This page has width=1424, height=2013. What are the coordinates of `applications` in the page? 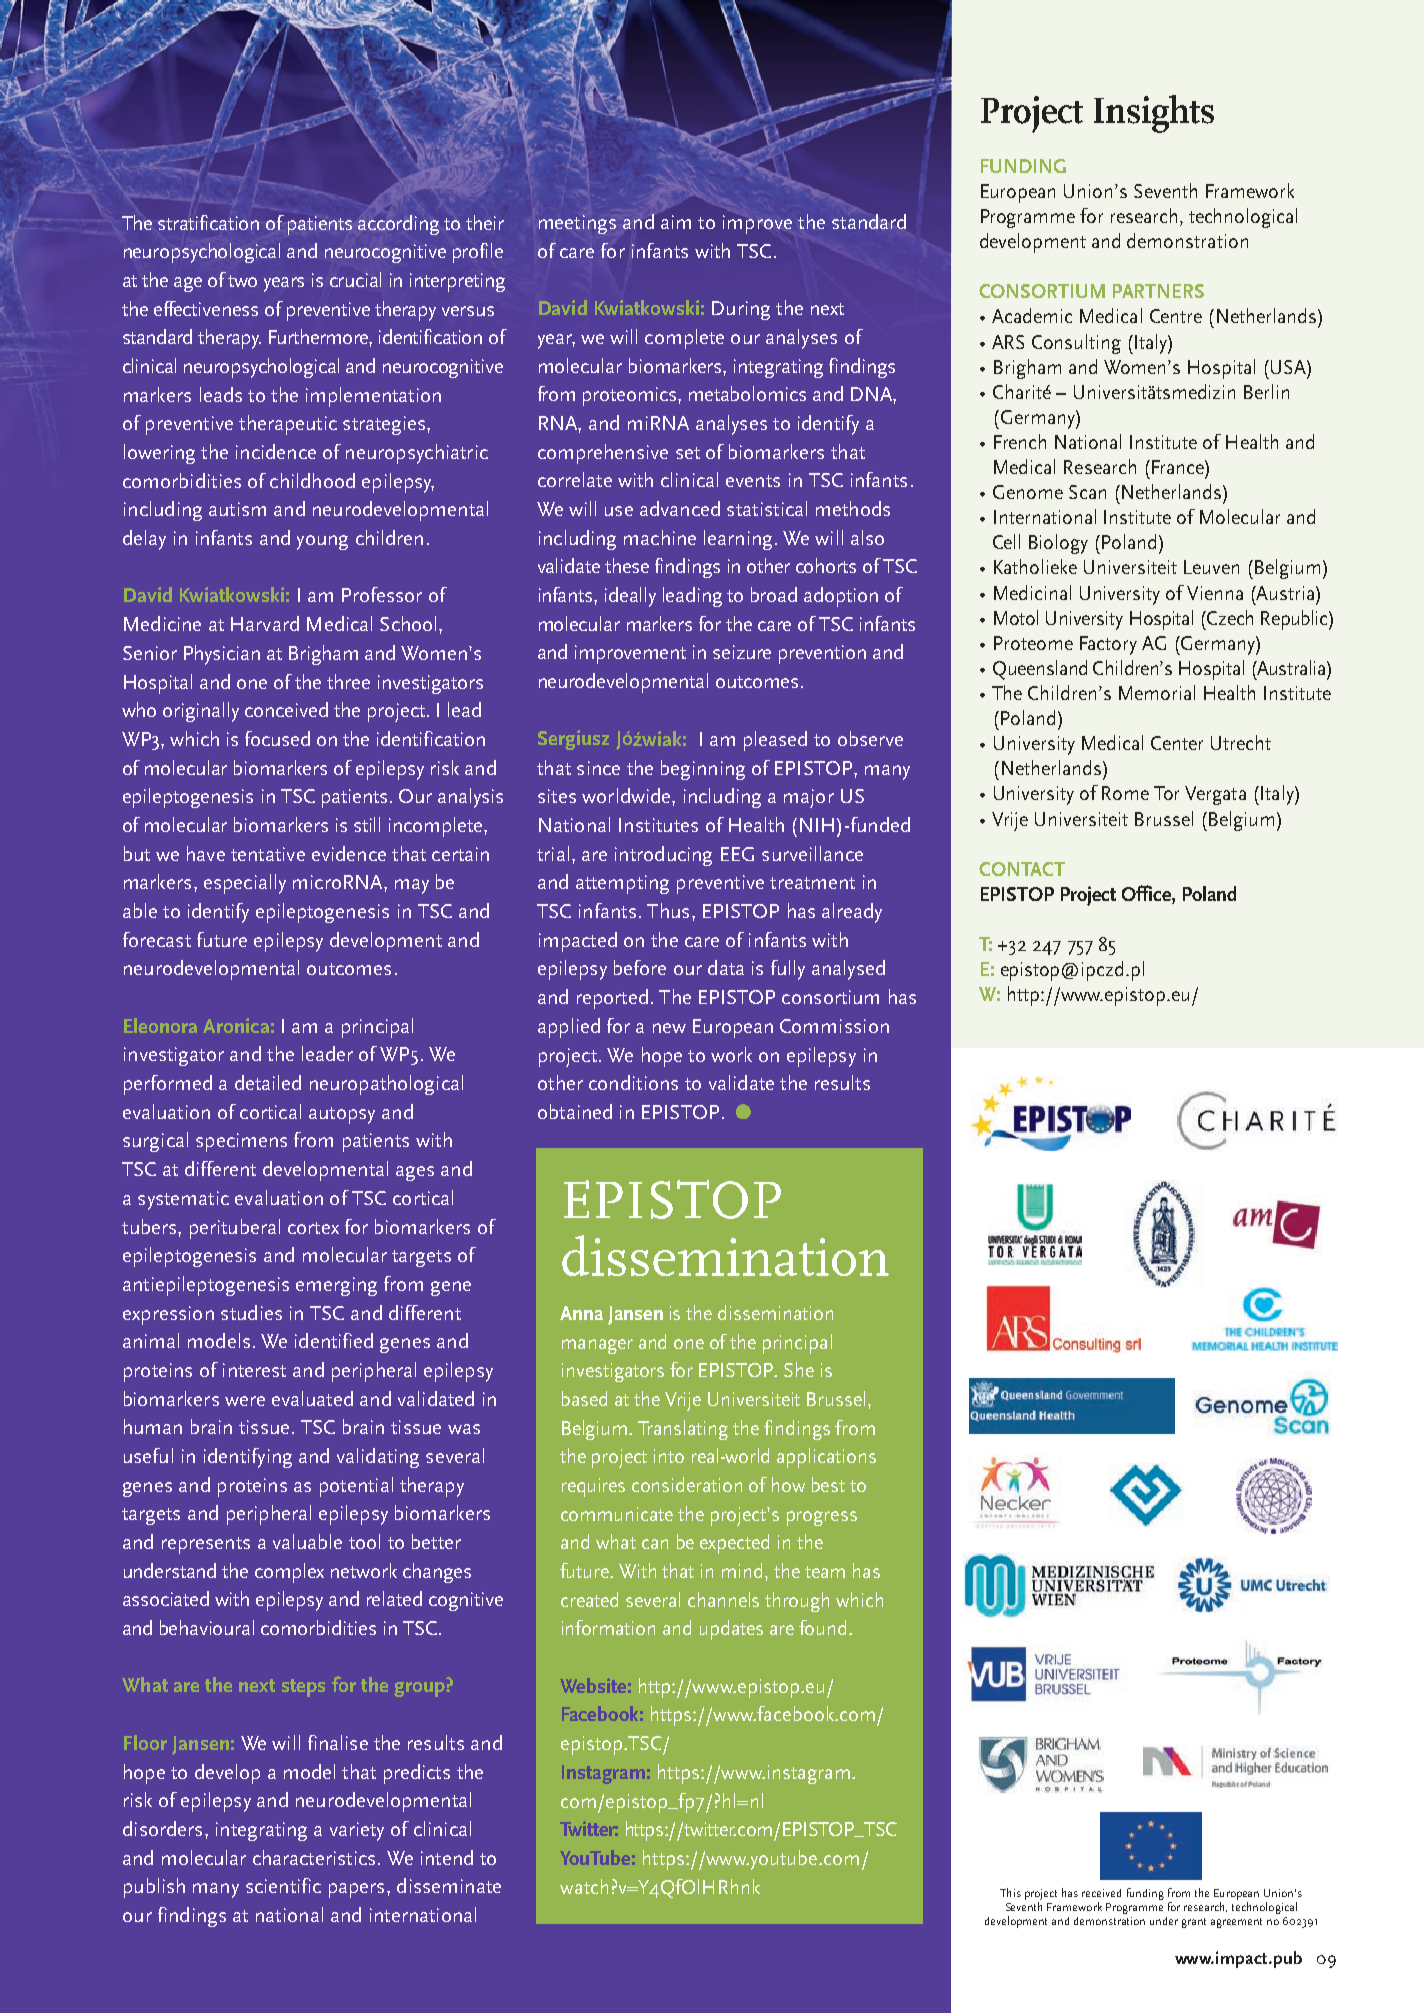 It's located at (826, 1458).
